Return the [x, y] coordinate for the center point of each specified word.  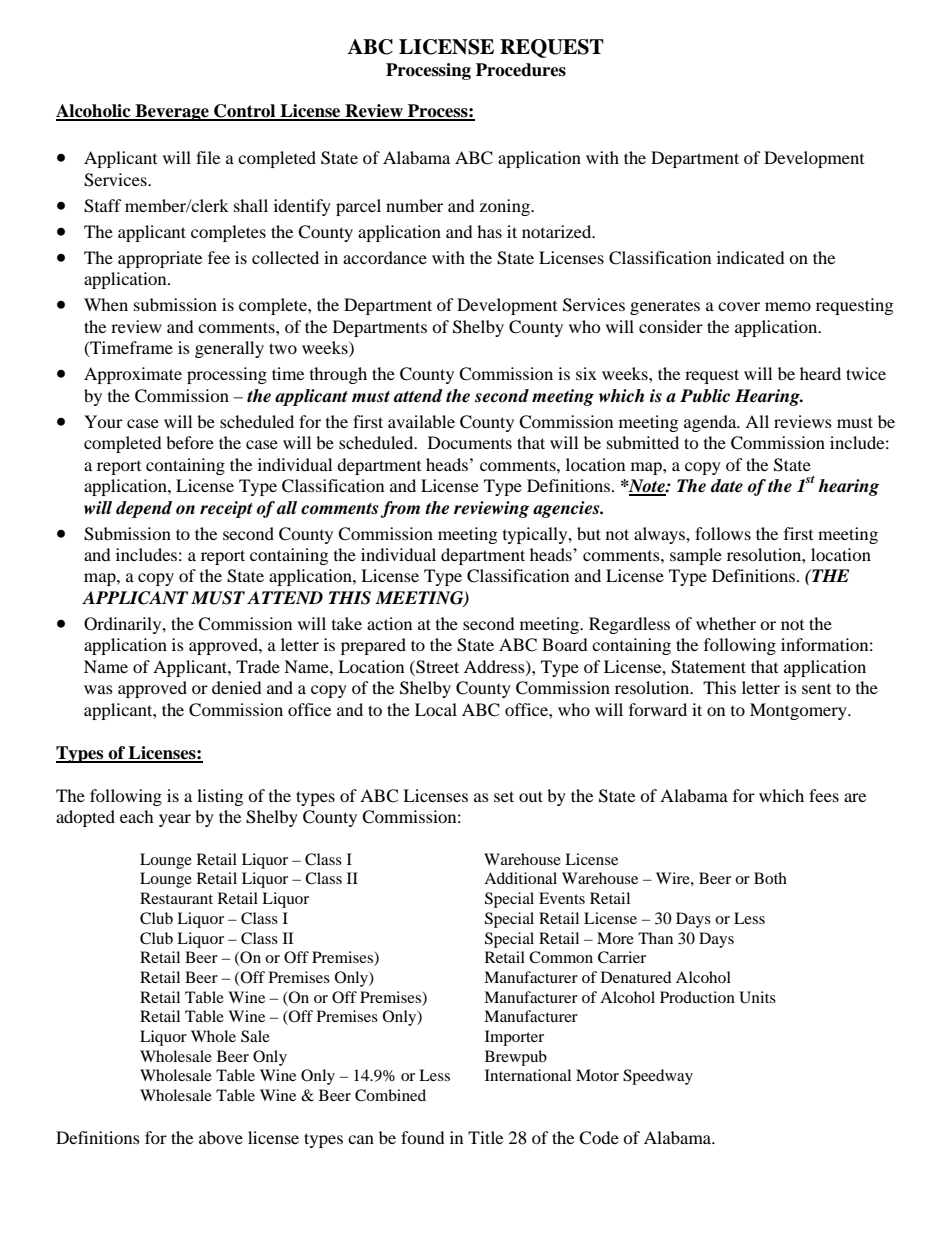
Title [485, 1137]
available [421, 421]
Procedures [521, 70]
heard [820, 373]
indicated [751, 257]
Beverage [172, 112]
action [389, 623]
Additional [520, 878]
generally [229, 349]
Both [770, 878]
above [221, 1137]
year [175, 820]
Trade [258, 666]
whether [726, 623]
